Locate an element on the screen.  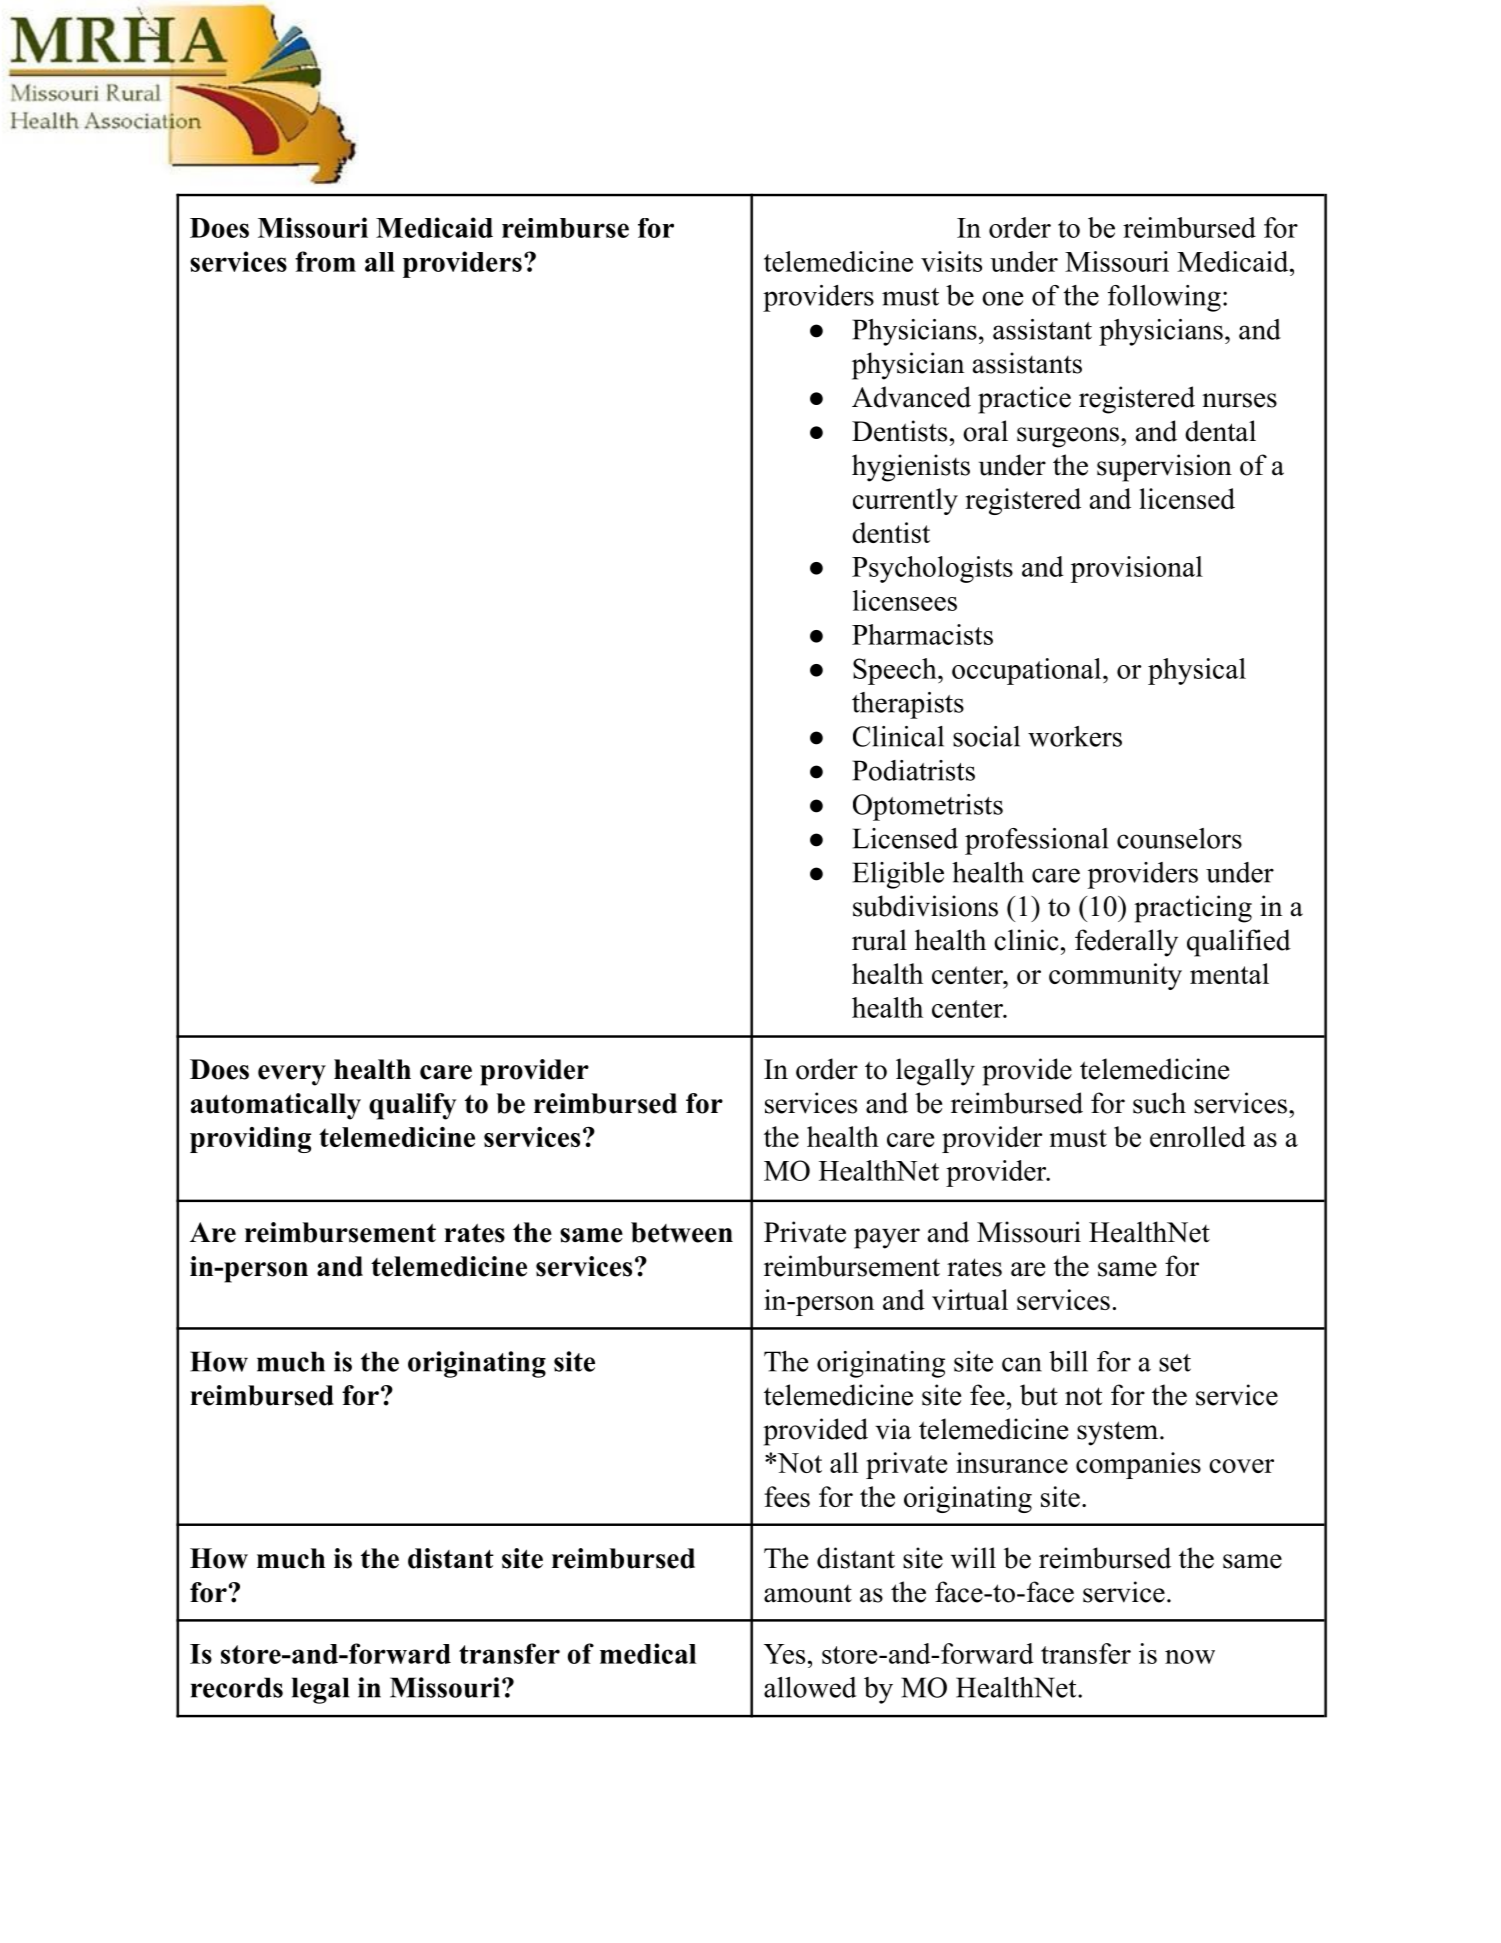
from is located at coordinates (325, 261).
